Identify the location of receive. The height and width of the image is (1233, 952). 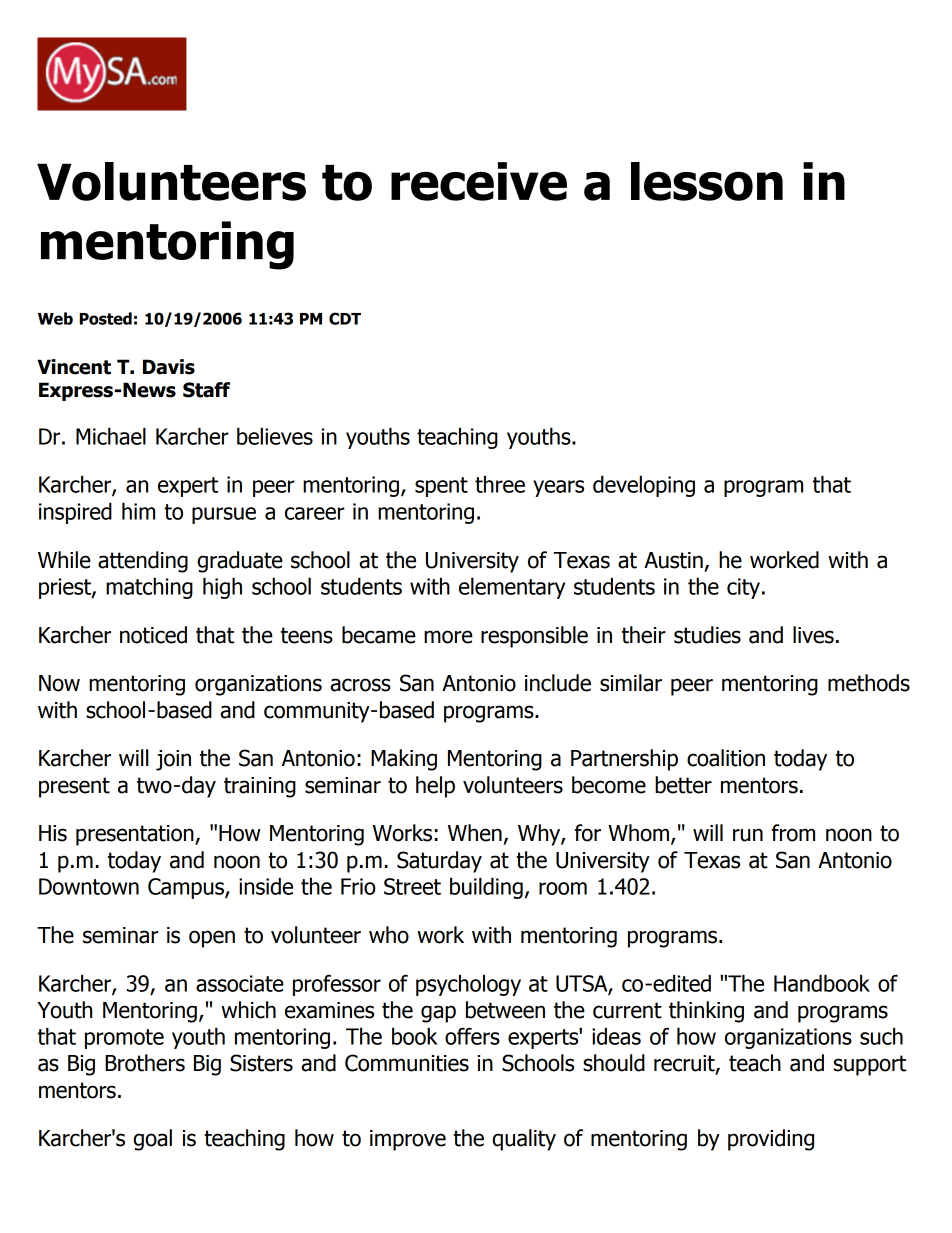
(479, 181).
